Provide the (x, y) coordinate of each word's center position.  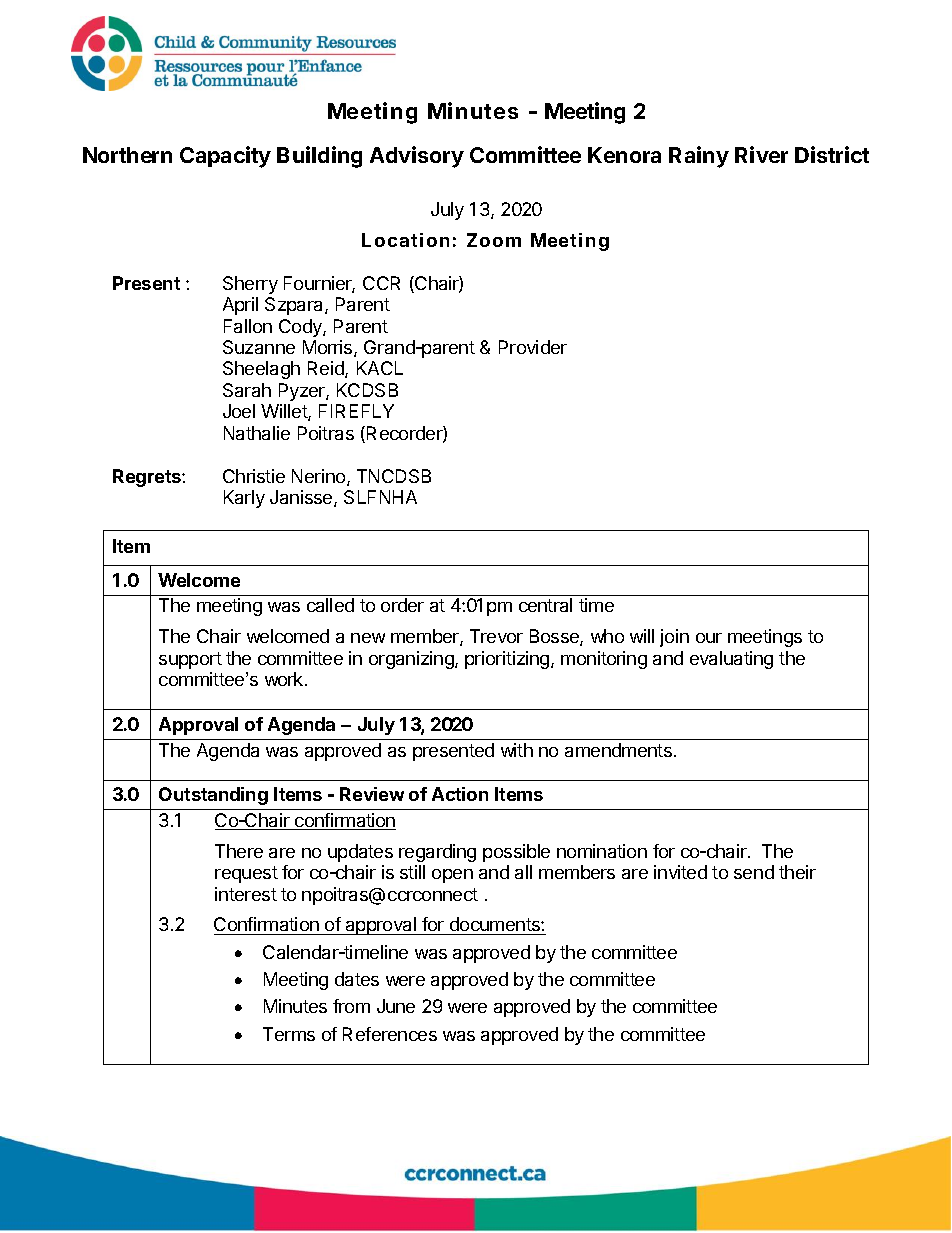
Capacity (225, 157)
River (761, 154)
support (190, 660)
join (674, 638)
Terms (289, 1034)
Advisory (417, 157)
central (545, 605)
